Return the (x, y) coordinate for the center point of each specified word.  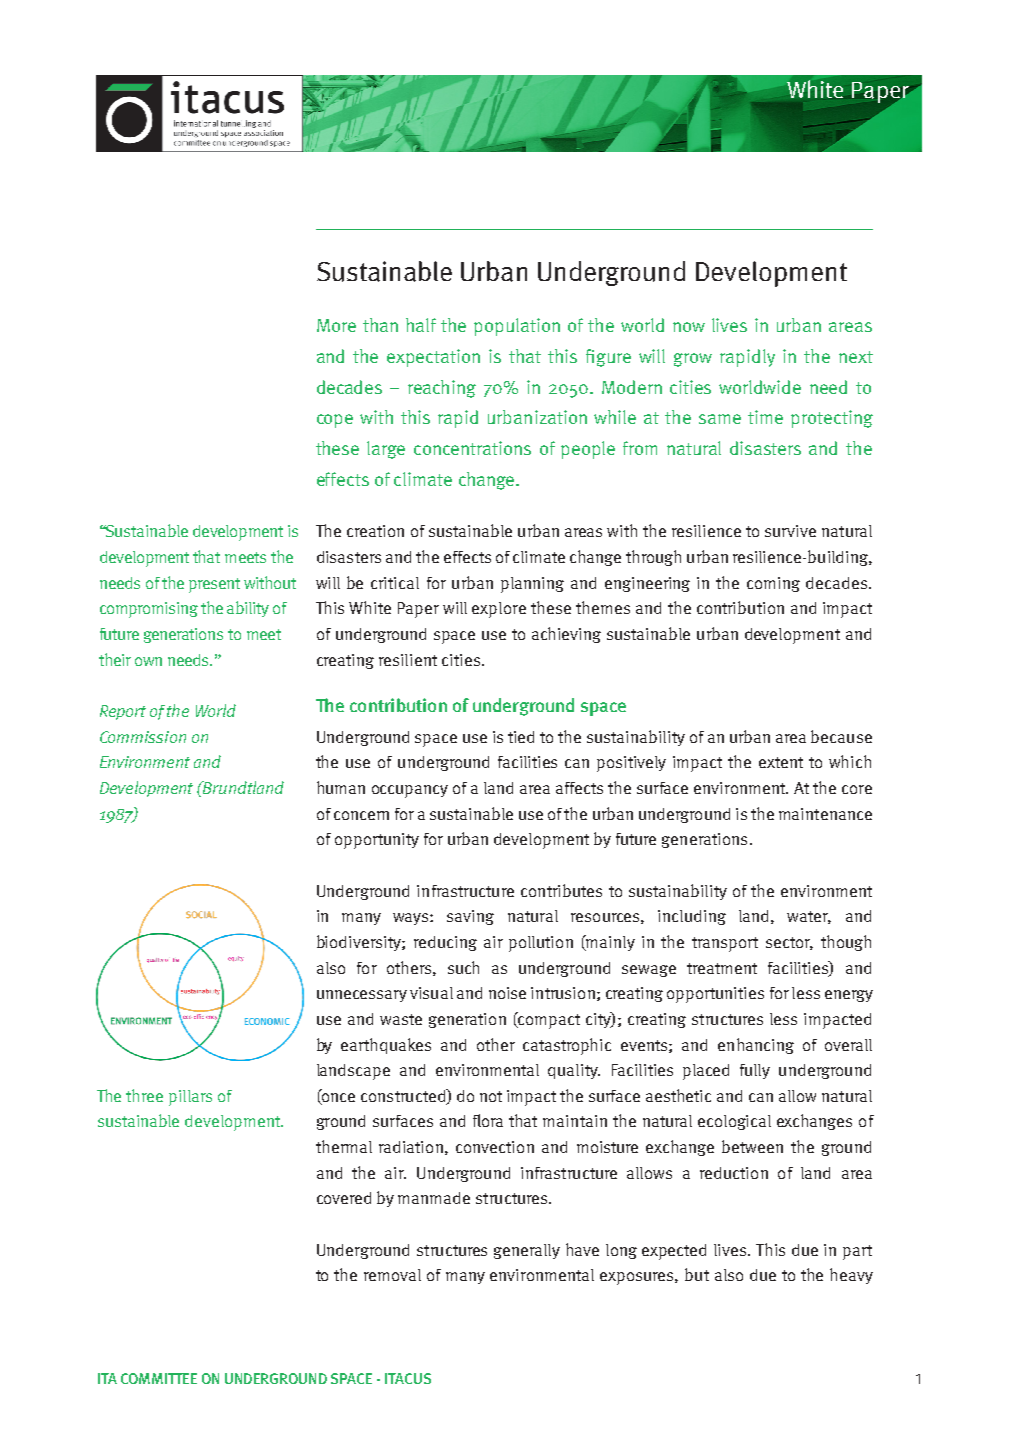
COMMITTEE (159, 1378)
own (148, 661)
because (841, 736)
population (517, 327)
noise (507, 993)
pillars (190, 1098)
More (336, 325)
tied (521, 737)
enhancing (756, 1046)
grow (693, 360)
